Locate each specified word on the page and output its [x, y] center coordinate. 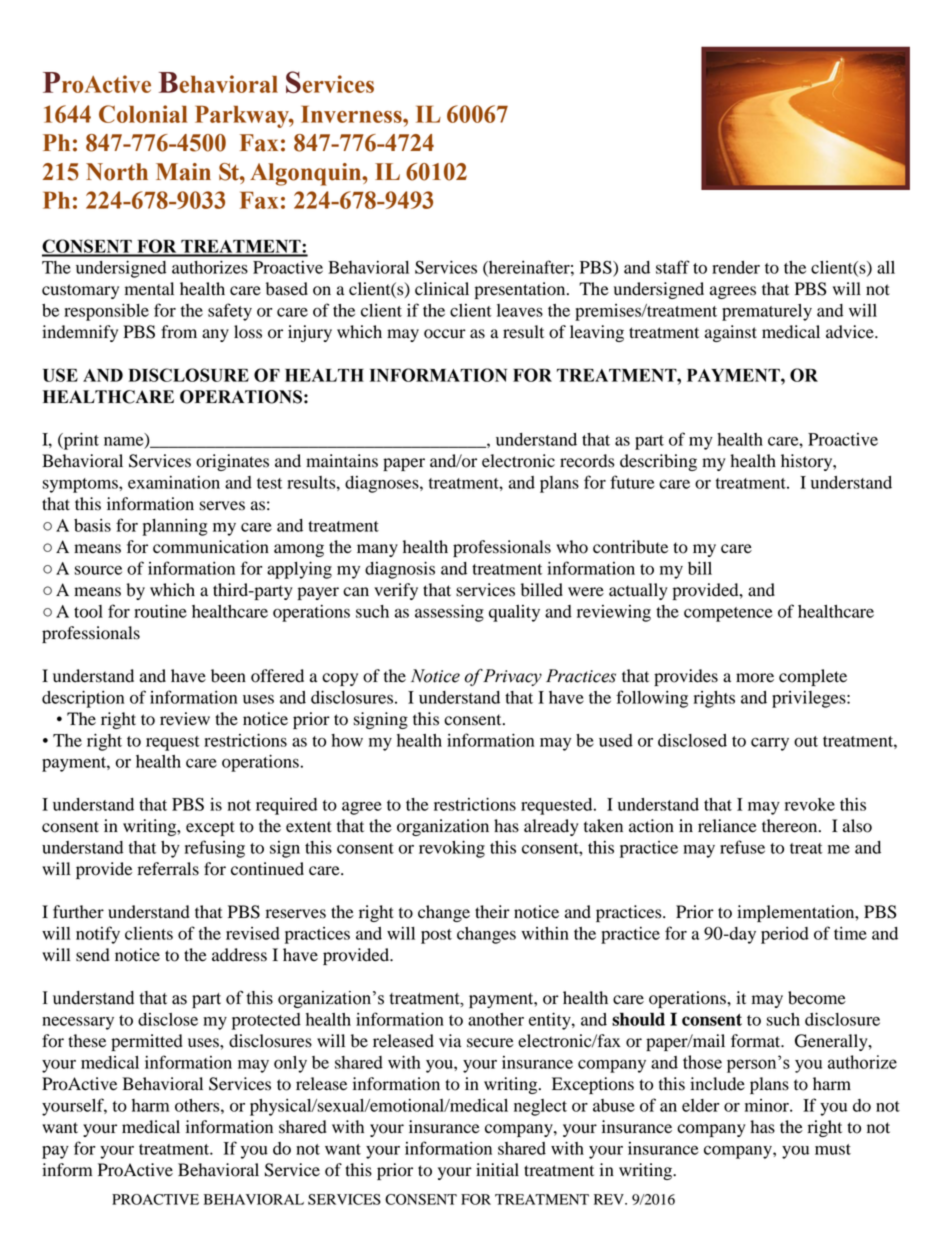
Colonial [143, 114]
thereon [791, 826]
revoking [452, 849]
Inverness [352, 114]
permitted [147, 1042]
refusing [215, 849]
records [587, 461]
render [736, 267]
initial [497, 1170]
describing [658, 462]
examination [174, 482]
